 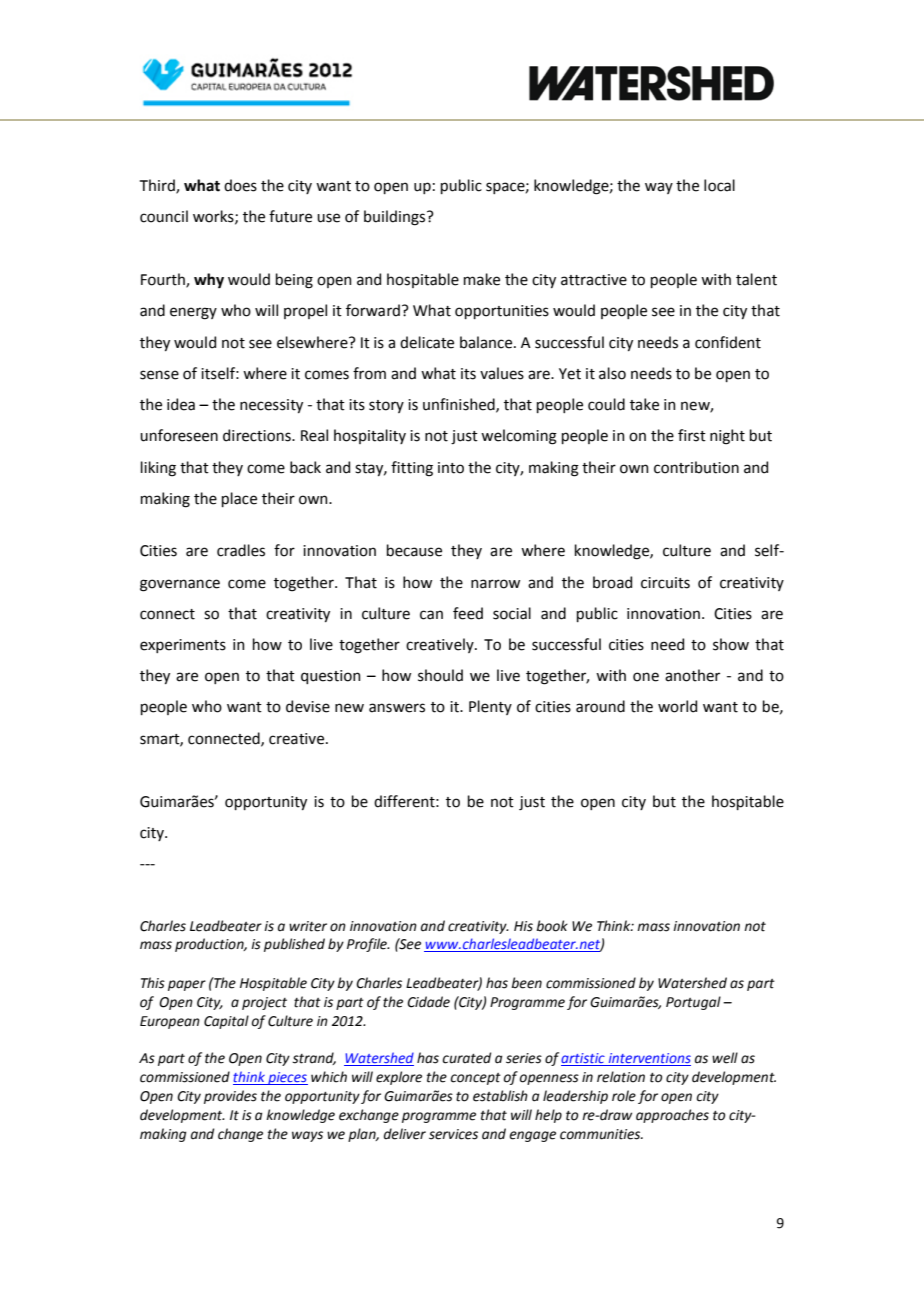 I want to click on approaches, so click(x=672, y=1116).
